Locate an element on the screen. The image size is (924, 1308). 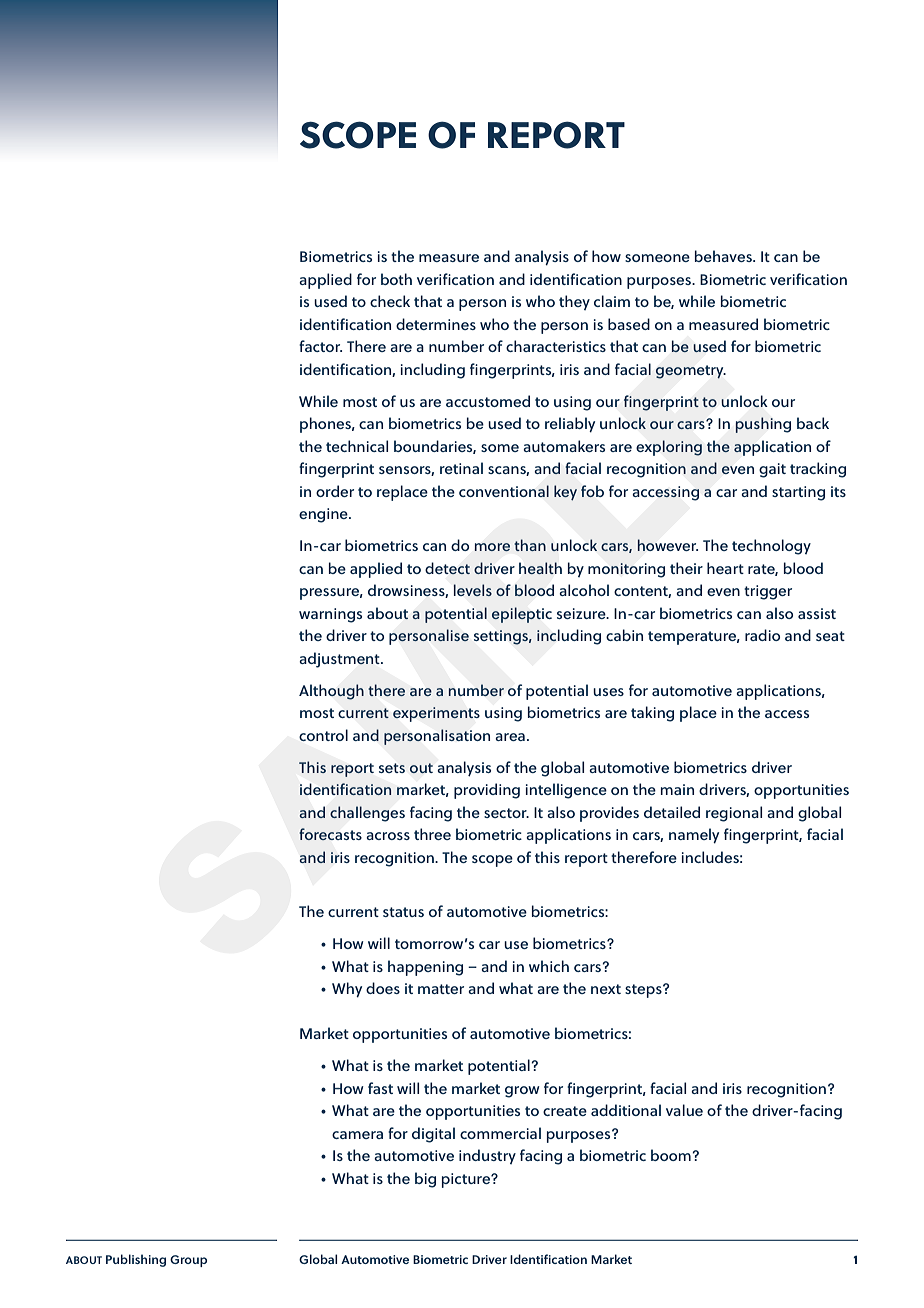
area is located at coordinates (510, 737).
